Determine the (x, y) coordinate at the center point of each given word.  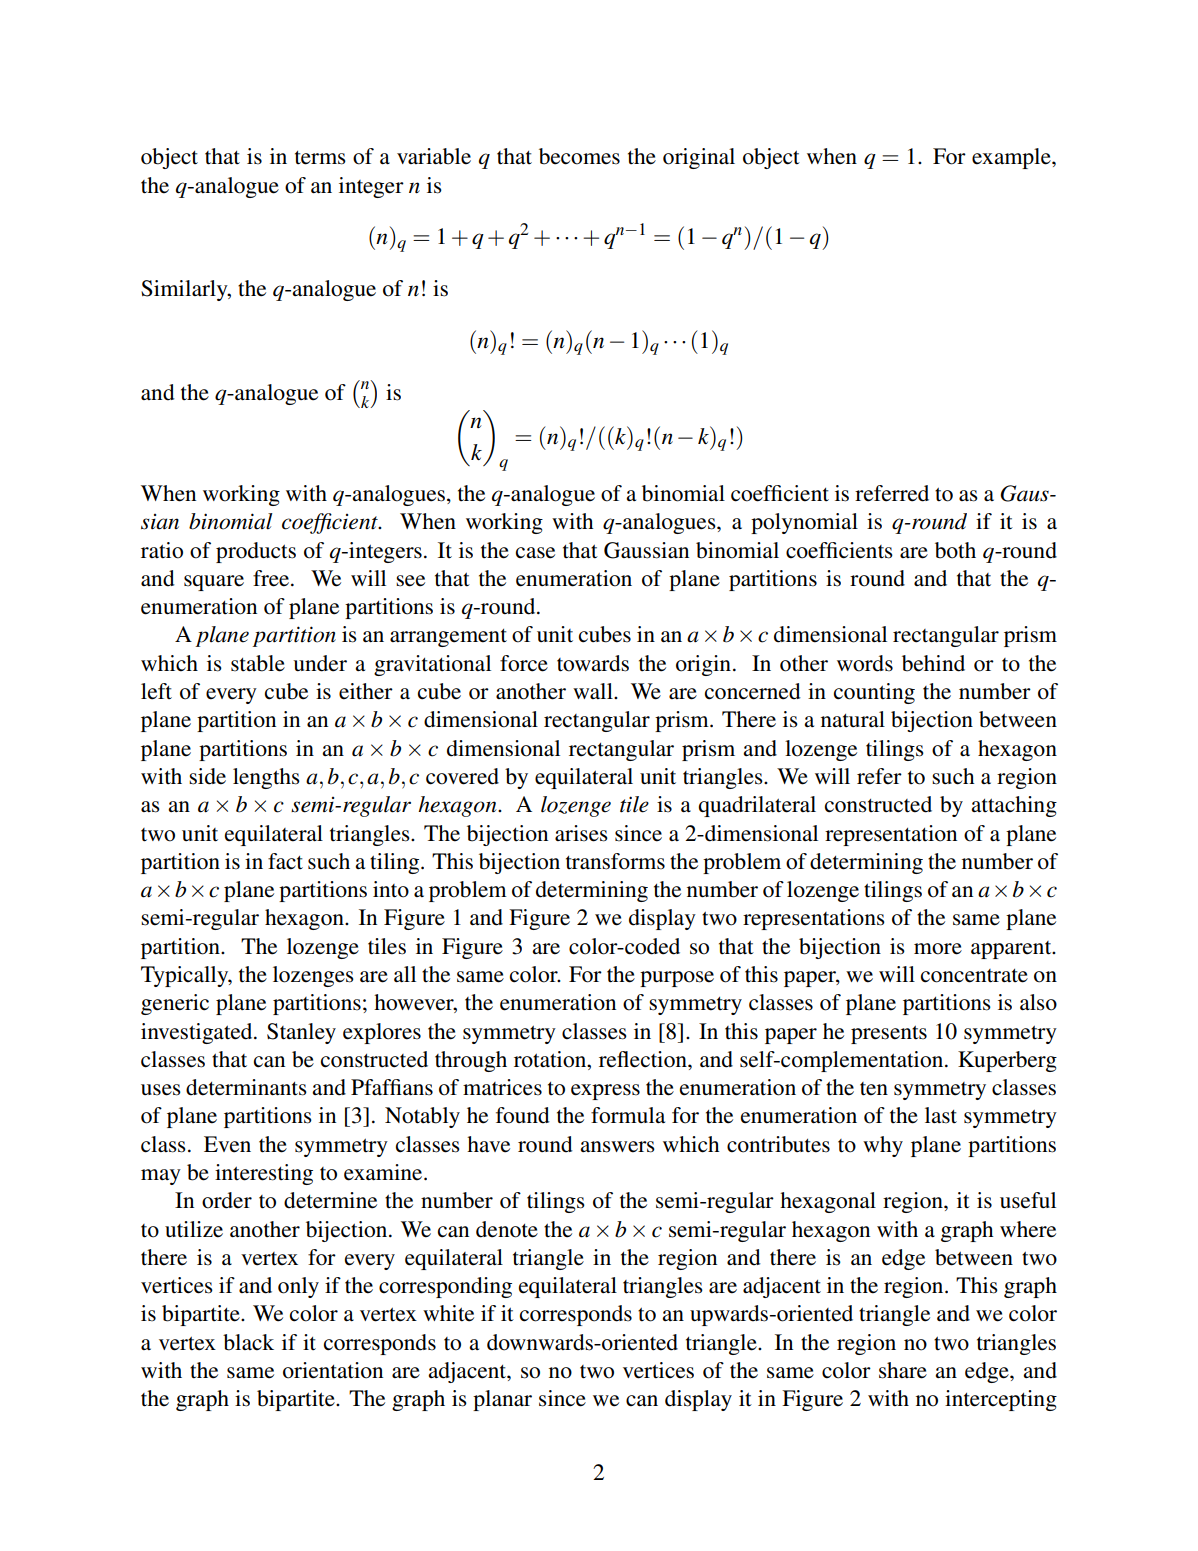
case (535, 553)
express (605, 1092)
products (256, 552)
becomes (579, 156)
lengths (266, 778)
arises (581, 833)
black (248, 1342)
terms (320, 158)
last (941, 1115)
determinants (246, 1087)
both (955, 550)
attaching (1014, 806)
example (1012, 158)
